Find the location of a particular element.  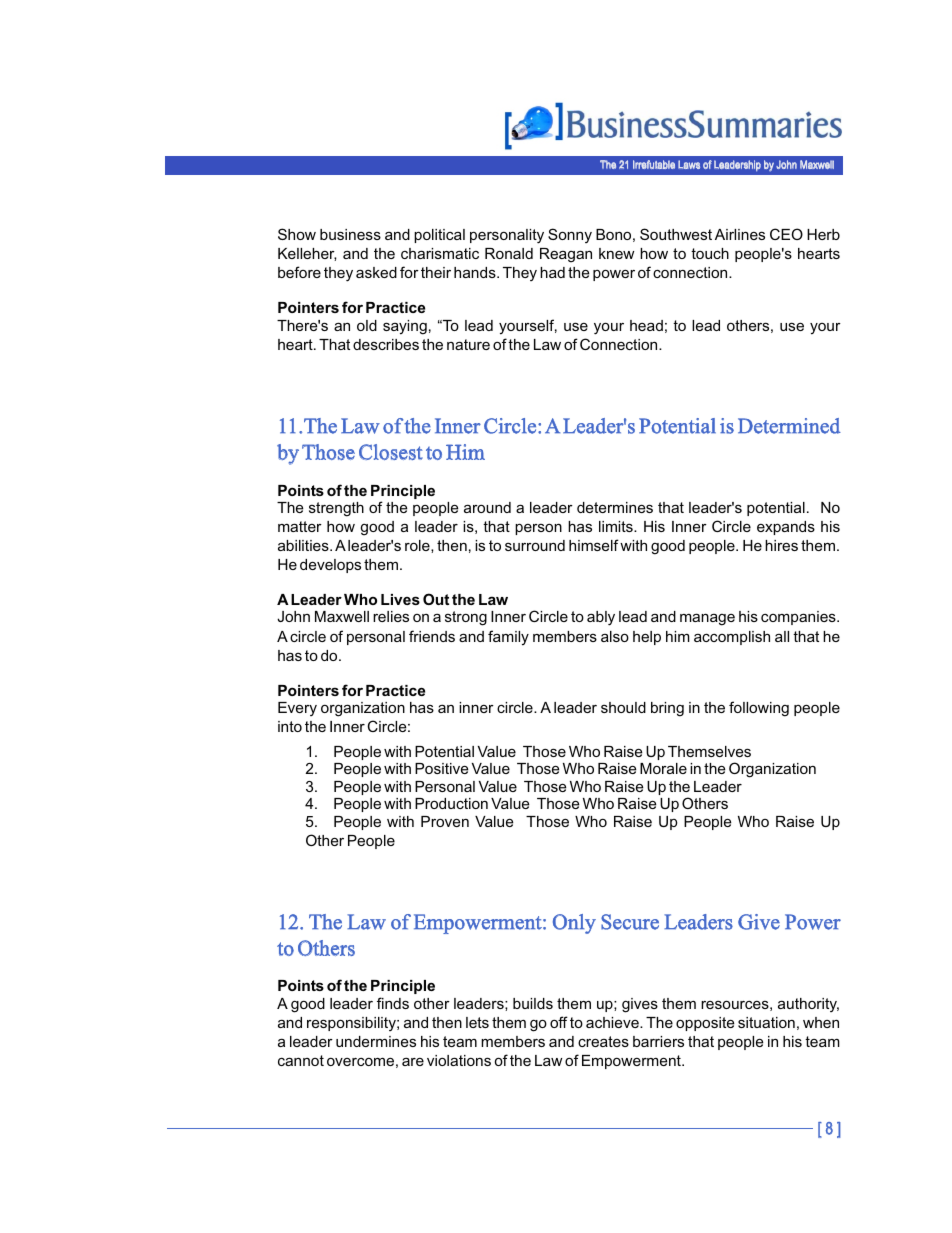

business is located at coordinates (350, 234).
